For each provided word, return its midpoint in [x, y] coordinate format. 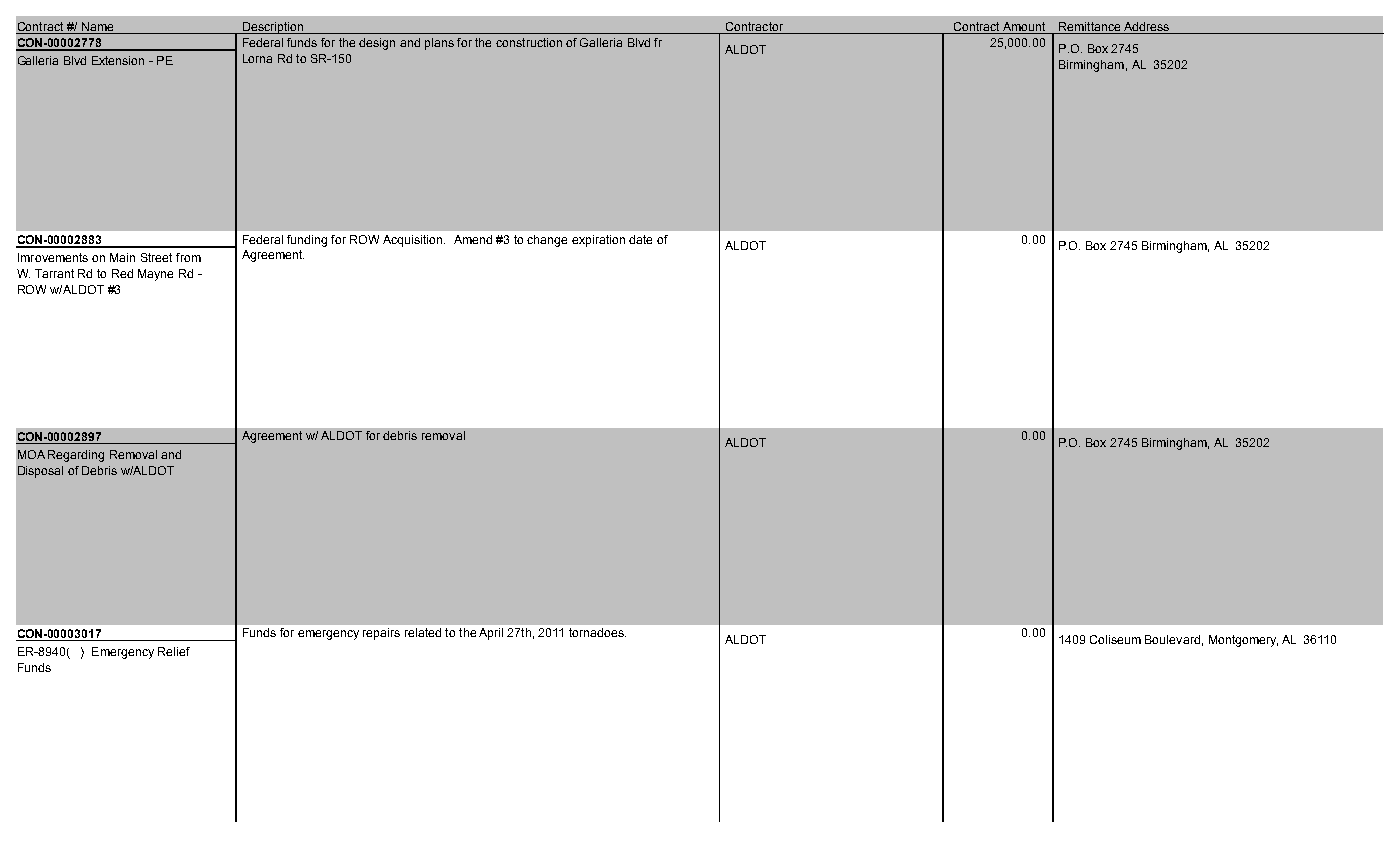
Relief [174, 651]
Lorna [257, 58]
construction [529, 42]
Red [122, 273]
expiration [598, 241]
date [640, 239]
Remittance [1090, 28]
